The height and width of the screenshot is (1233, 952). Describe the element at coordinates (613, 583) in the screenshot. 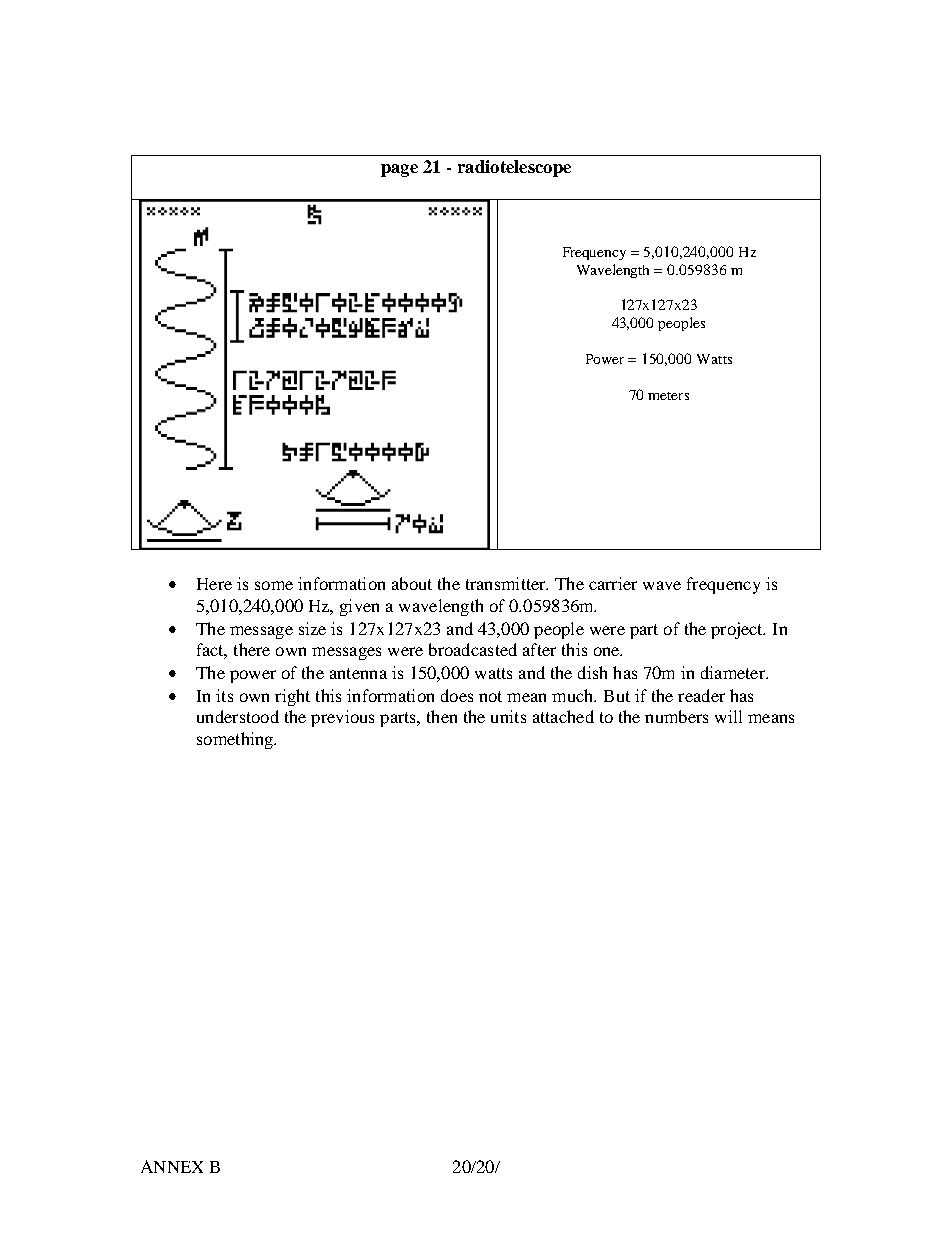

I see `carrier` at that location.
